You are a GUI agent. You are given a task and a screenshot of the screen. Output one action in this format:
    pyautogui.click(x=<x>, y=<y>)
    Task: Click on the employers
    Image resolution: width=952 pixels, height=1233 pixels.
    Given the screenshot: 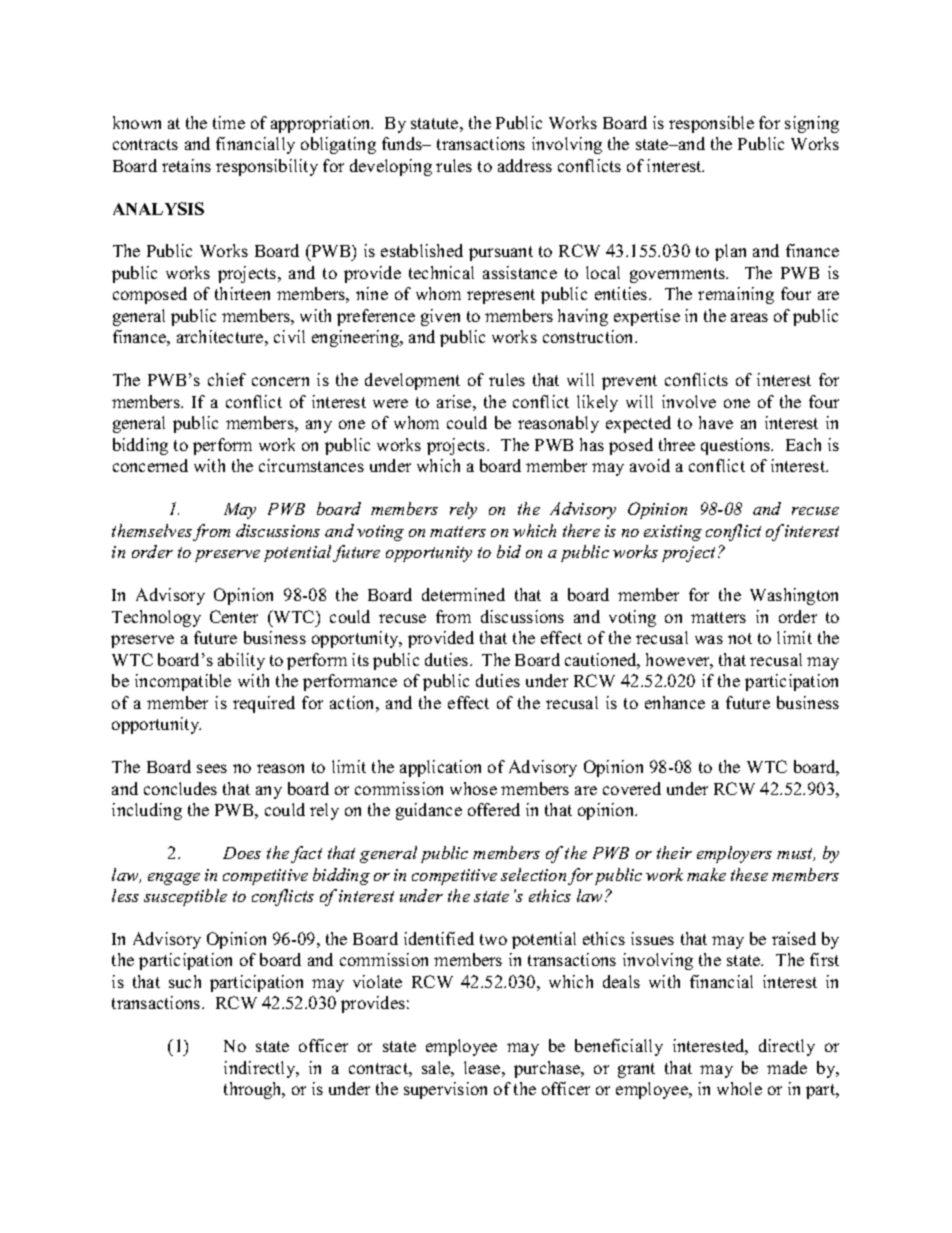 What is the action you would take?
    pyautogui.click(x=734, y=854)
